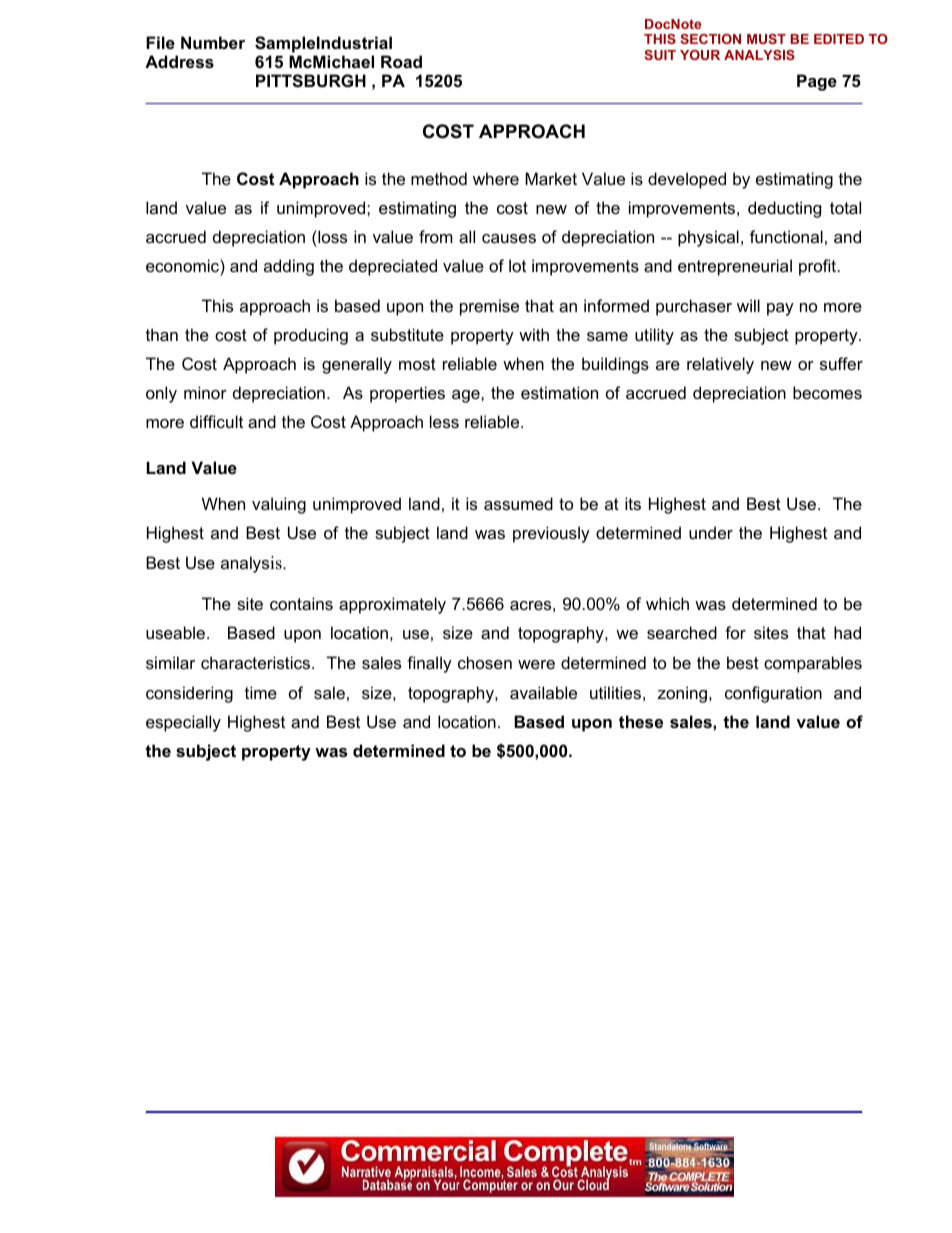  Describe the element at coordinates (711, 532) in the screenshot. I see `under` at that location.
